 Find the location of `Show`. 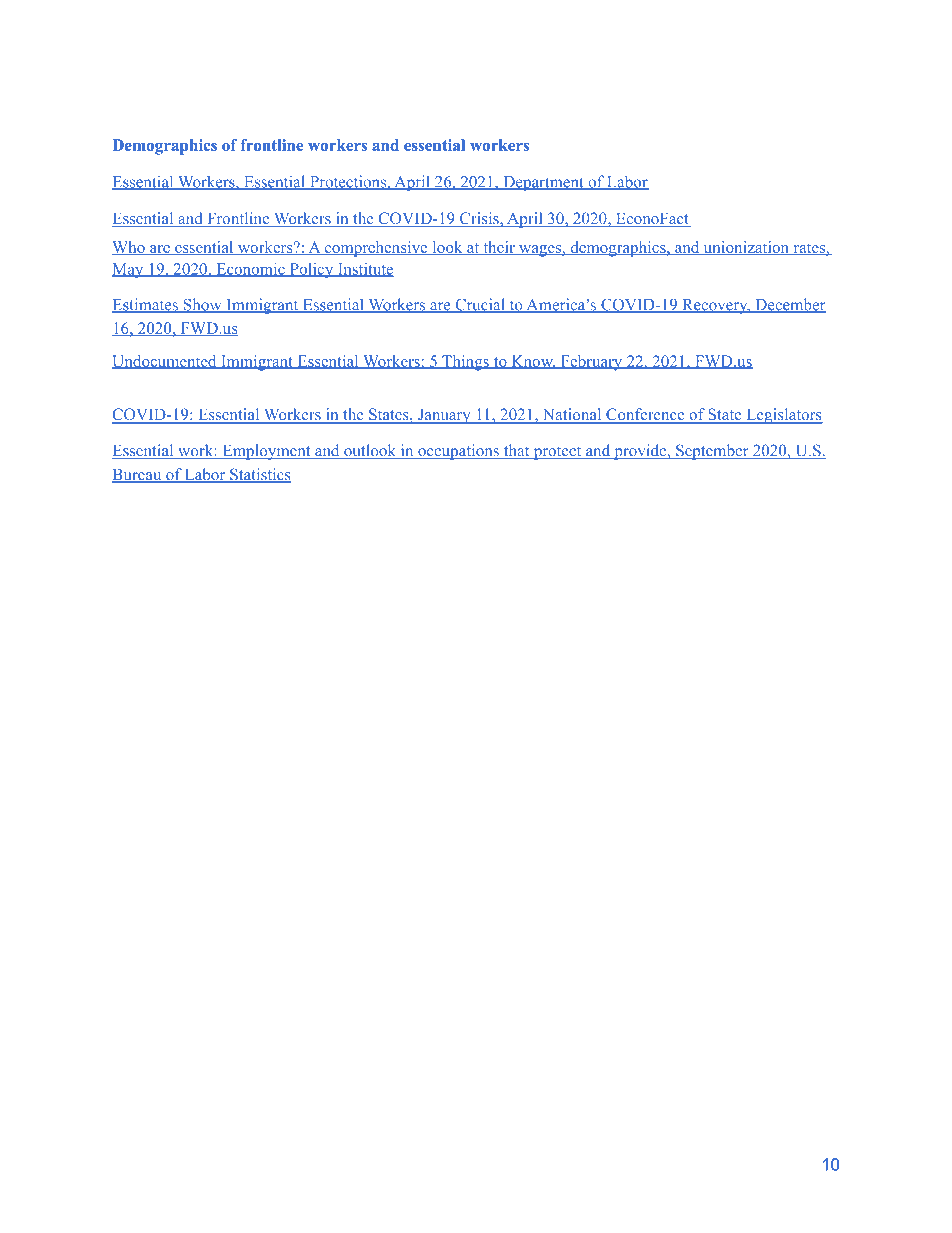

Show is located at coordinates (202, 305).
